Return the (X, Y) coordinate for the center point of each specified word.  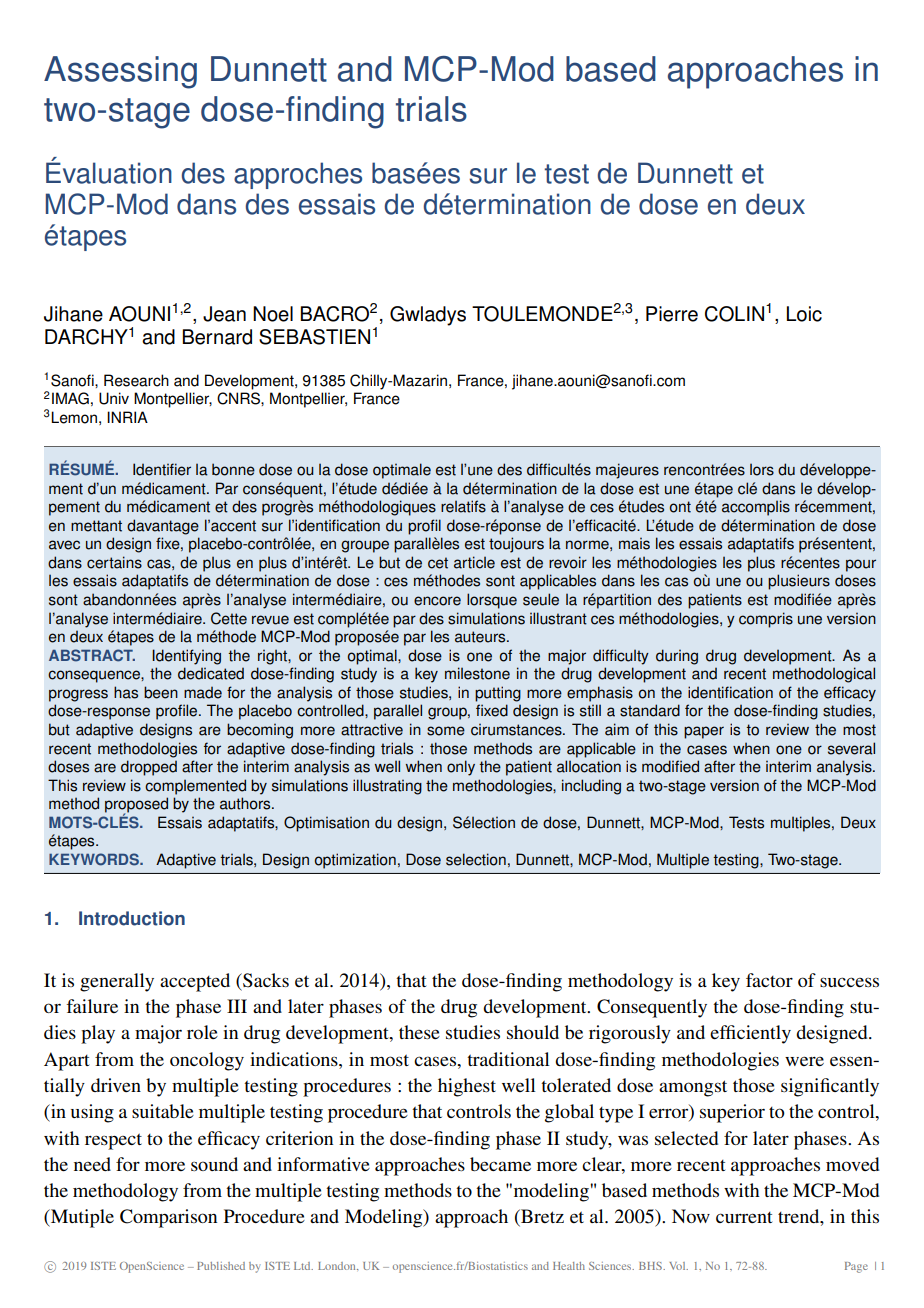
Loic (804, 314)
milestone (477, 673)
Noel (273, 314)
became (500, 1164)
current (744, 1217)
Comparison (168, 1218)
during (677, 657)
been (161, 692)
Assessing (120, 72)
